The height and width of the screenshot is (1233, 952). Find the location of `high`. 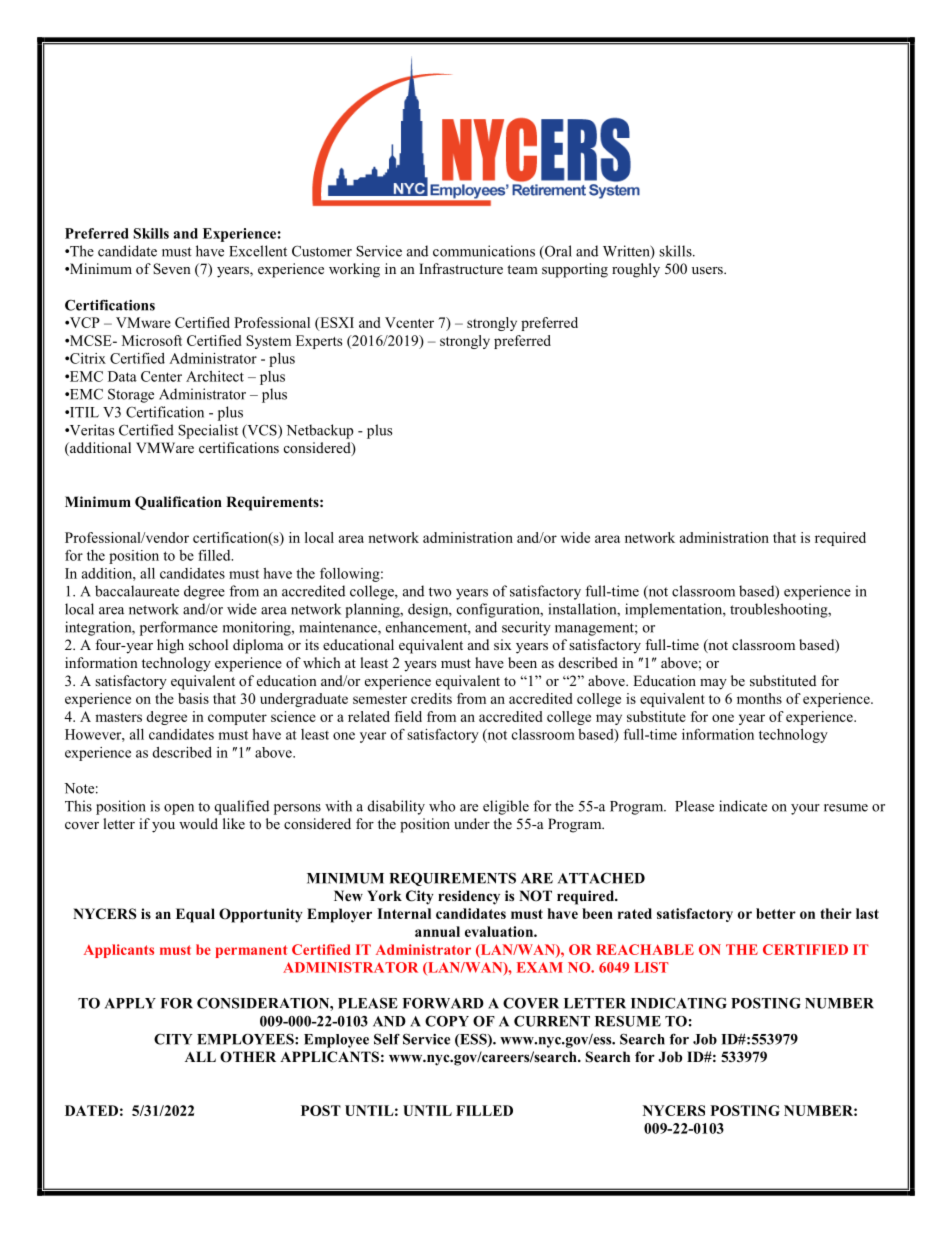

high is located at coordinates (170, 646).
